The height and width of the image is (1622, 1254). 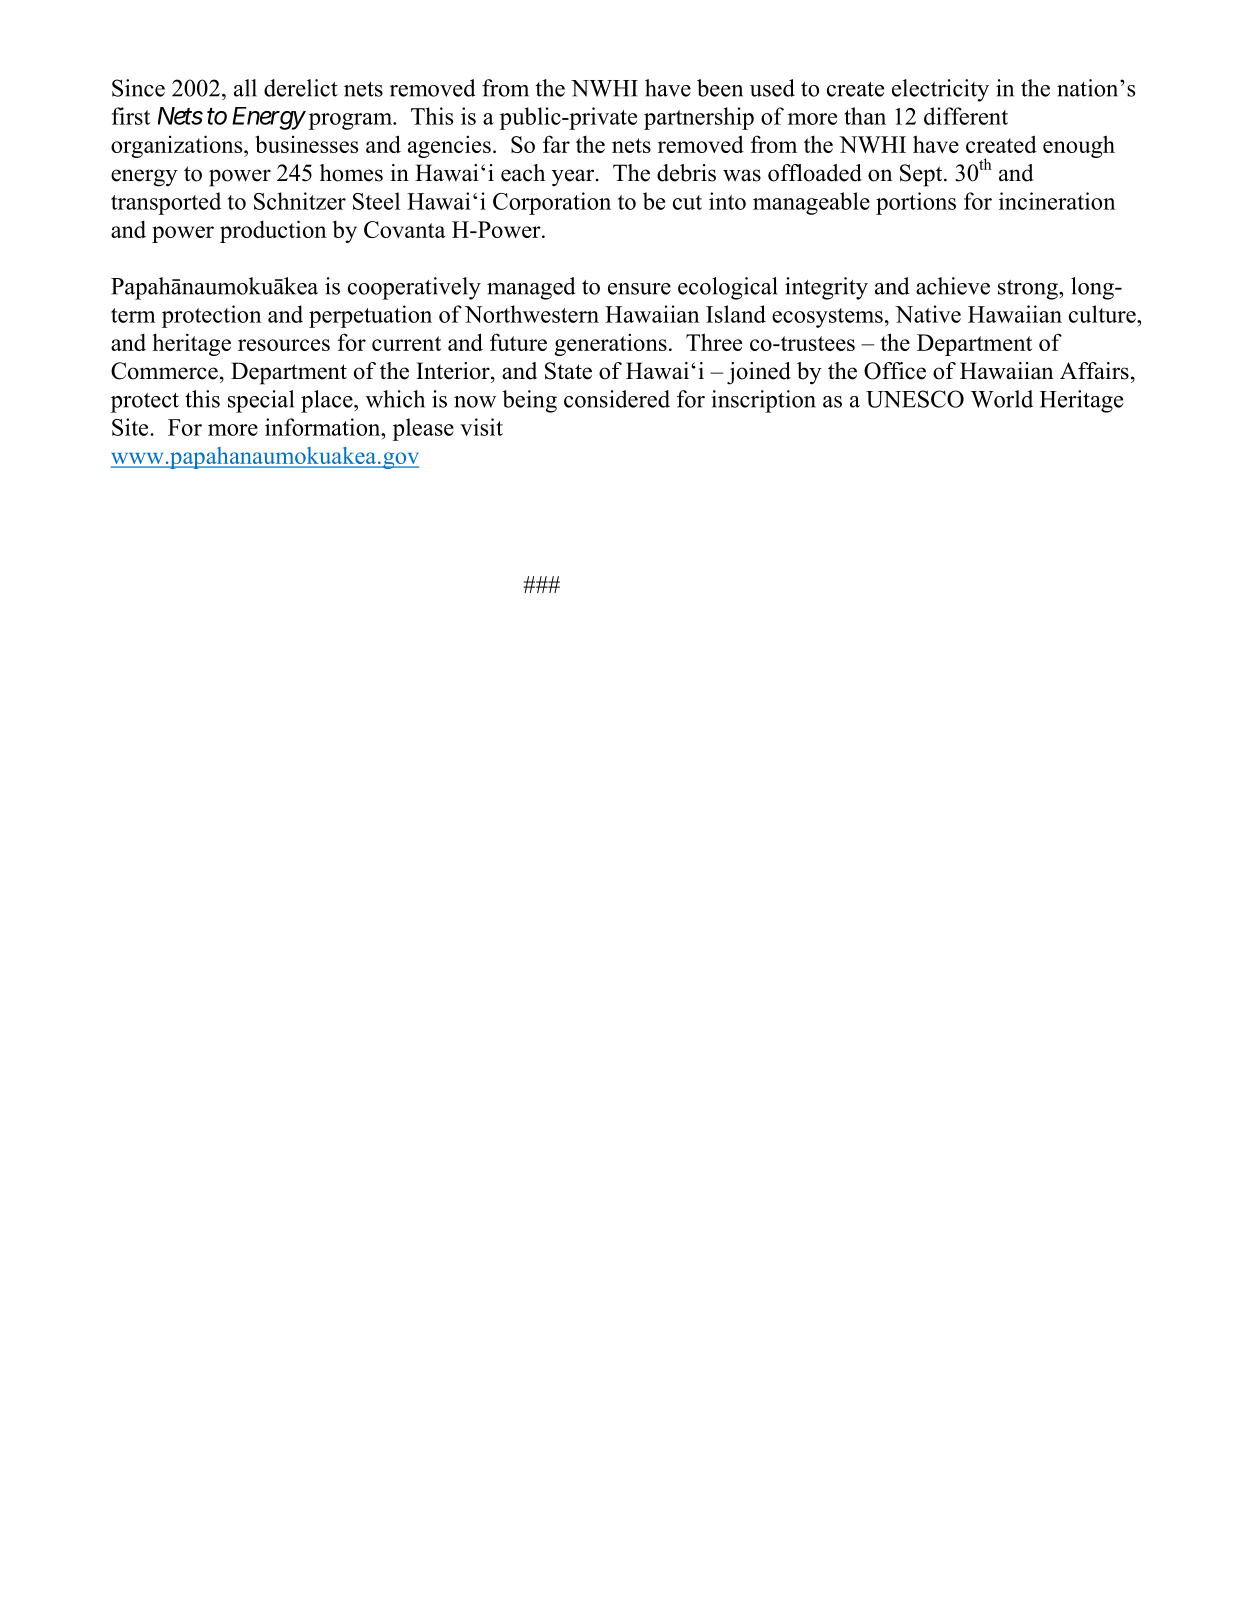 I want to click on portions, so click(x=916, y=203).
